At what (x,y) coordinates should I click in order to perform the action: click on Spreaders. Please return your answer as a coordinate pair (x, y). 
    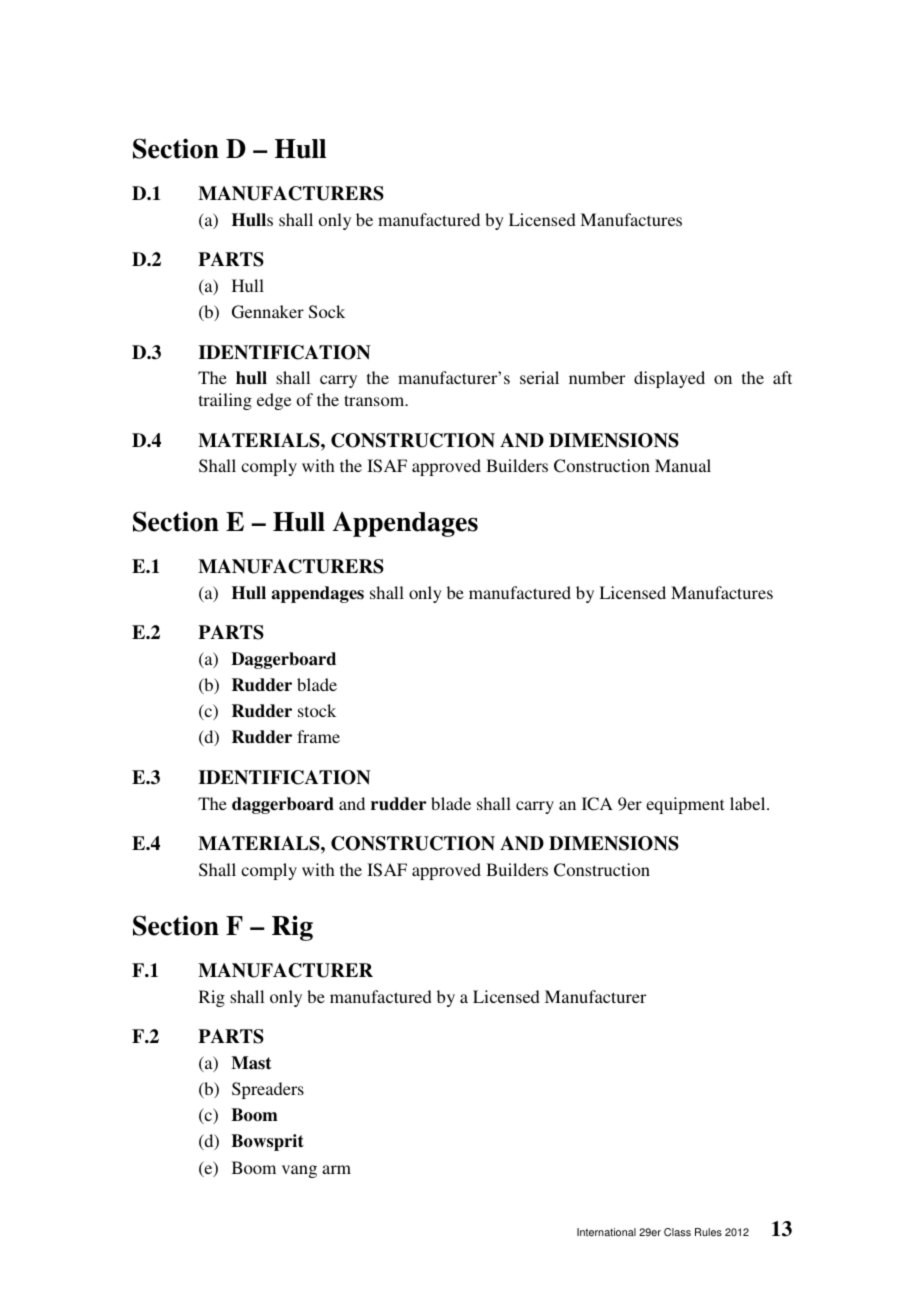
    Looking at the image, I should click on (268, 1090).
